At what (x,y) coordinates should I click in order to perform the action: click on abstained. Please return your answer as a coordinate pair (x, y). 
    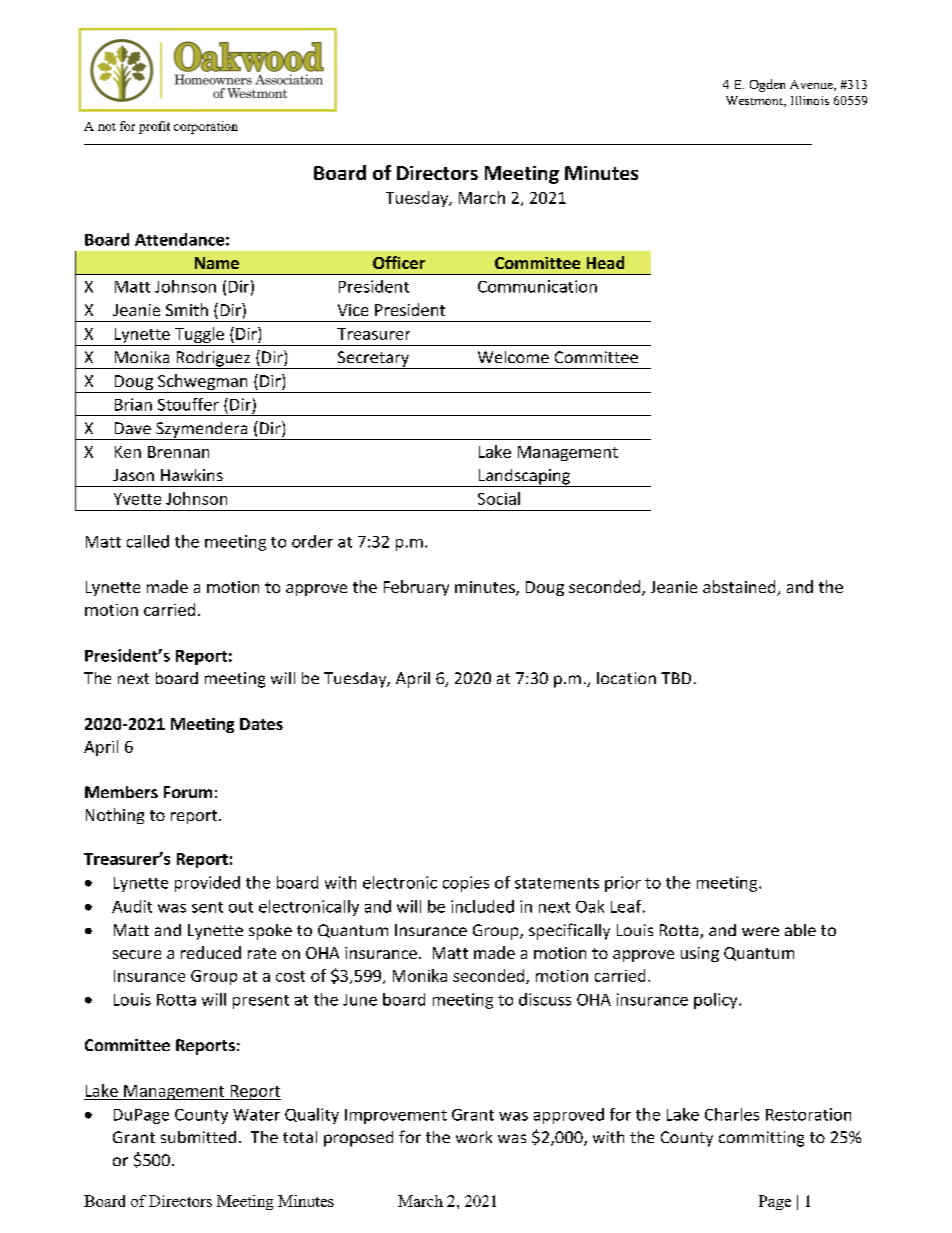
    Looking at the image, I should click on (740, 588).
